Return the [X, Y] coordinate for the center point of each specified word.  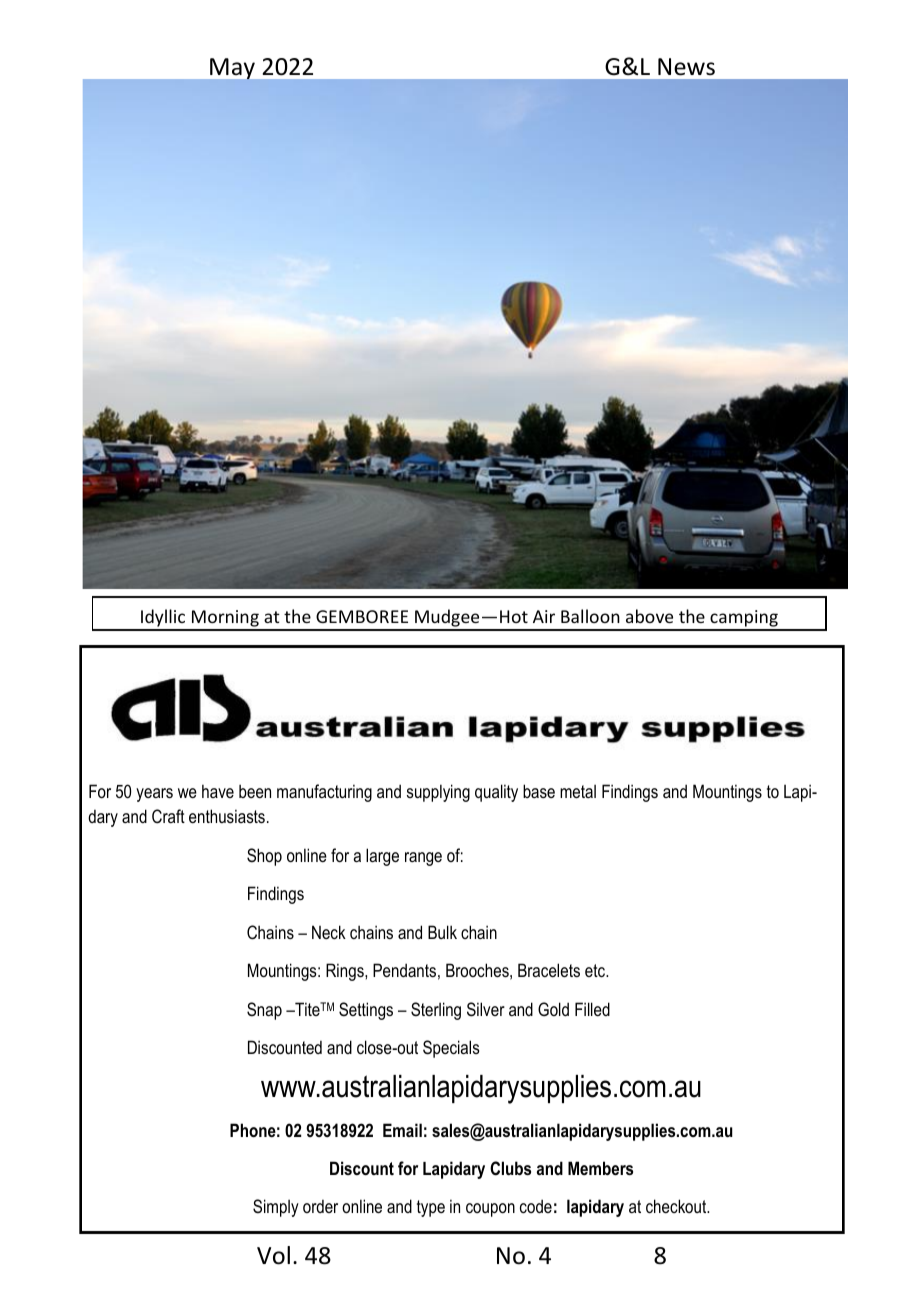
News [686, 67]
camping [744, 620]
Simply [276, 1208]
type [431, 1208]
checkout [677, 1206]
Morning [225, 620]
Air [544, 616]
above [649, 616]
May [232, 68]
